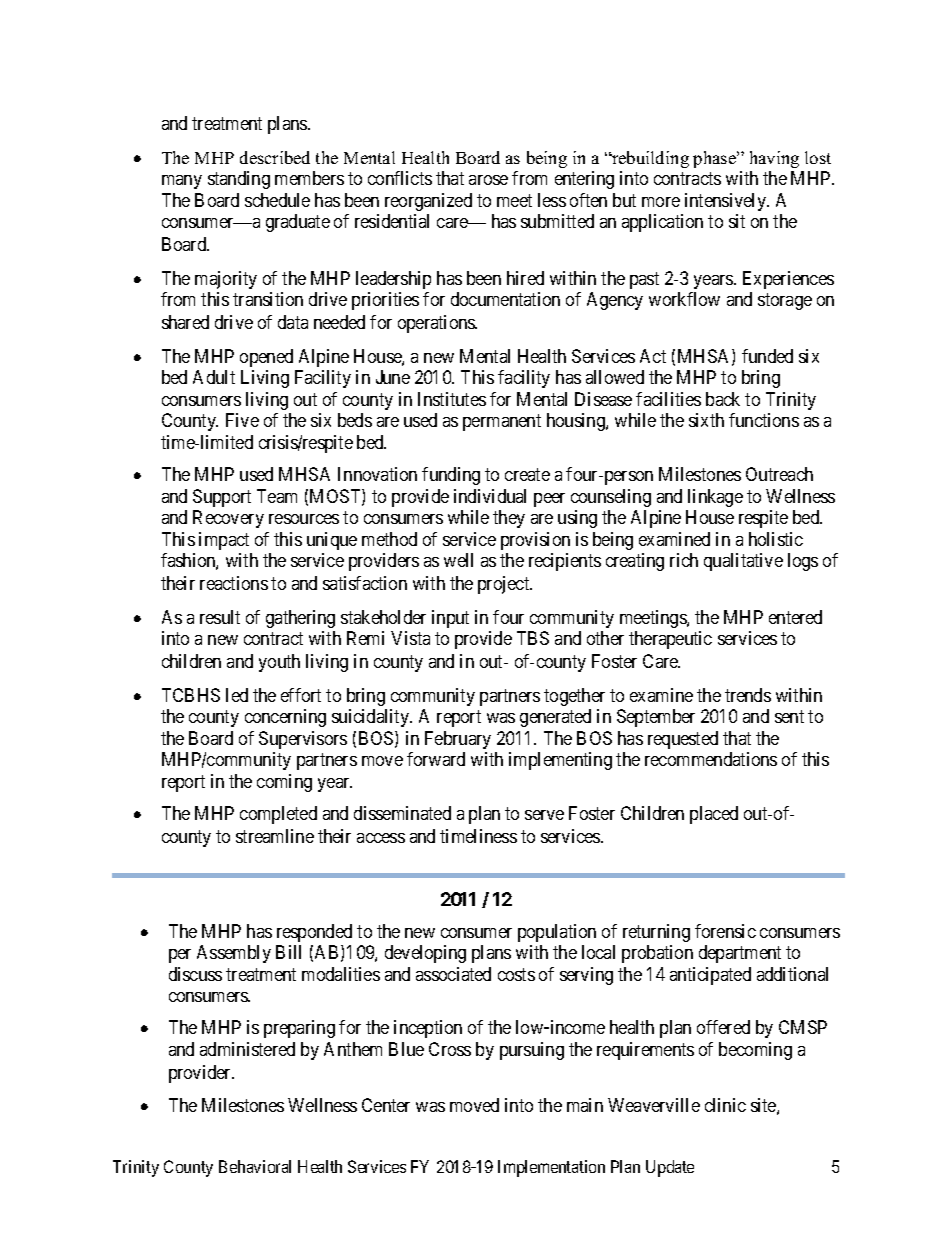 Image resolution: width=952 pixels, height=1233 pixels. What do you see at coordinates (488, 180) in the page?
I see `arose` at bounding box center [488, 180].
